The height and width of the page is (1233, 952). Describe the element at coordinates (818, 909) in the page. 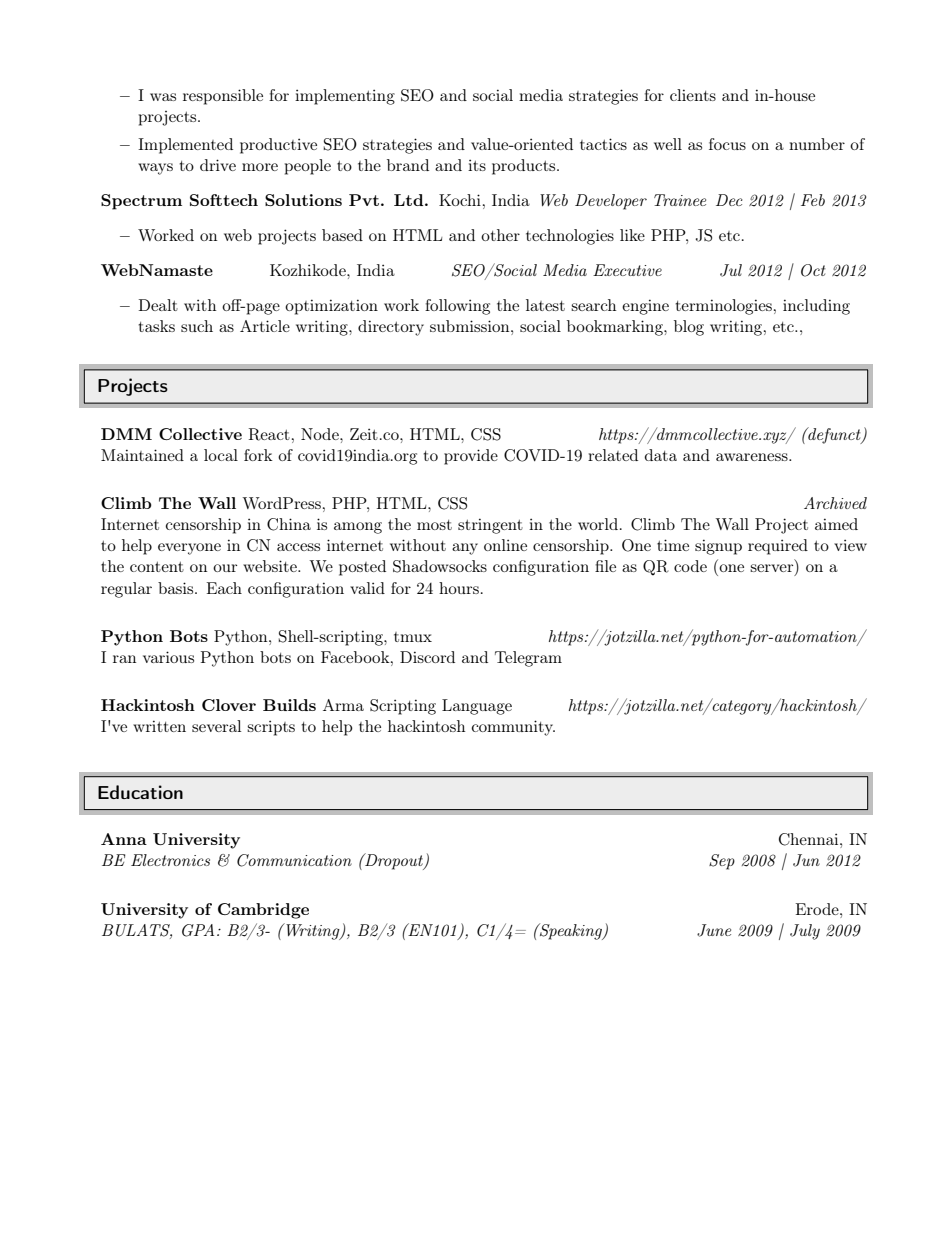

I see `Erode` at that location.
